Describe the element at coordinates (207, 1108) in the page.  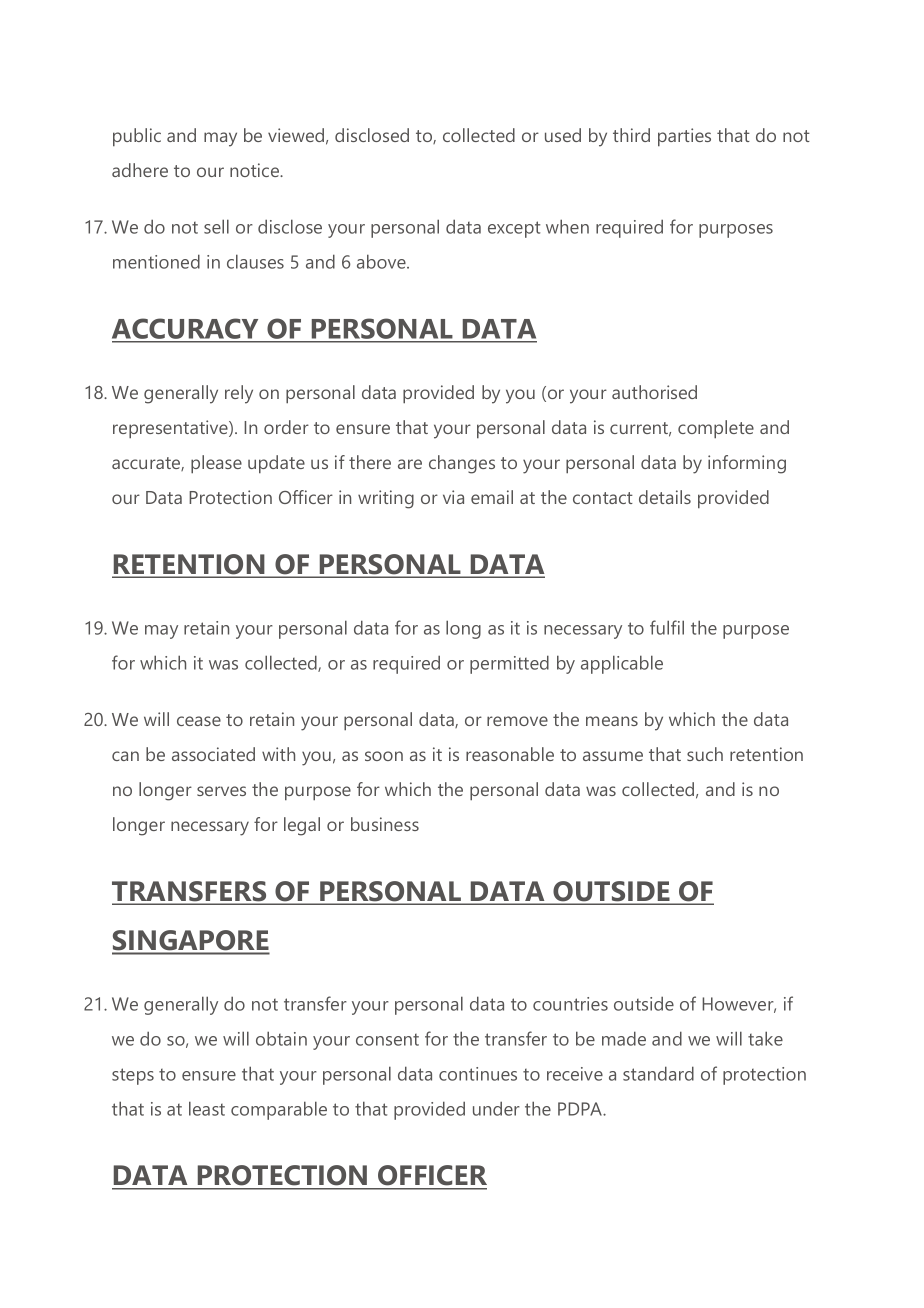
I see `least` at that location.
